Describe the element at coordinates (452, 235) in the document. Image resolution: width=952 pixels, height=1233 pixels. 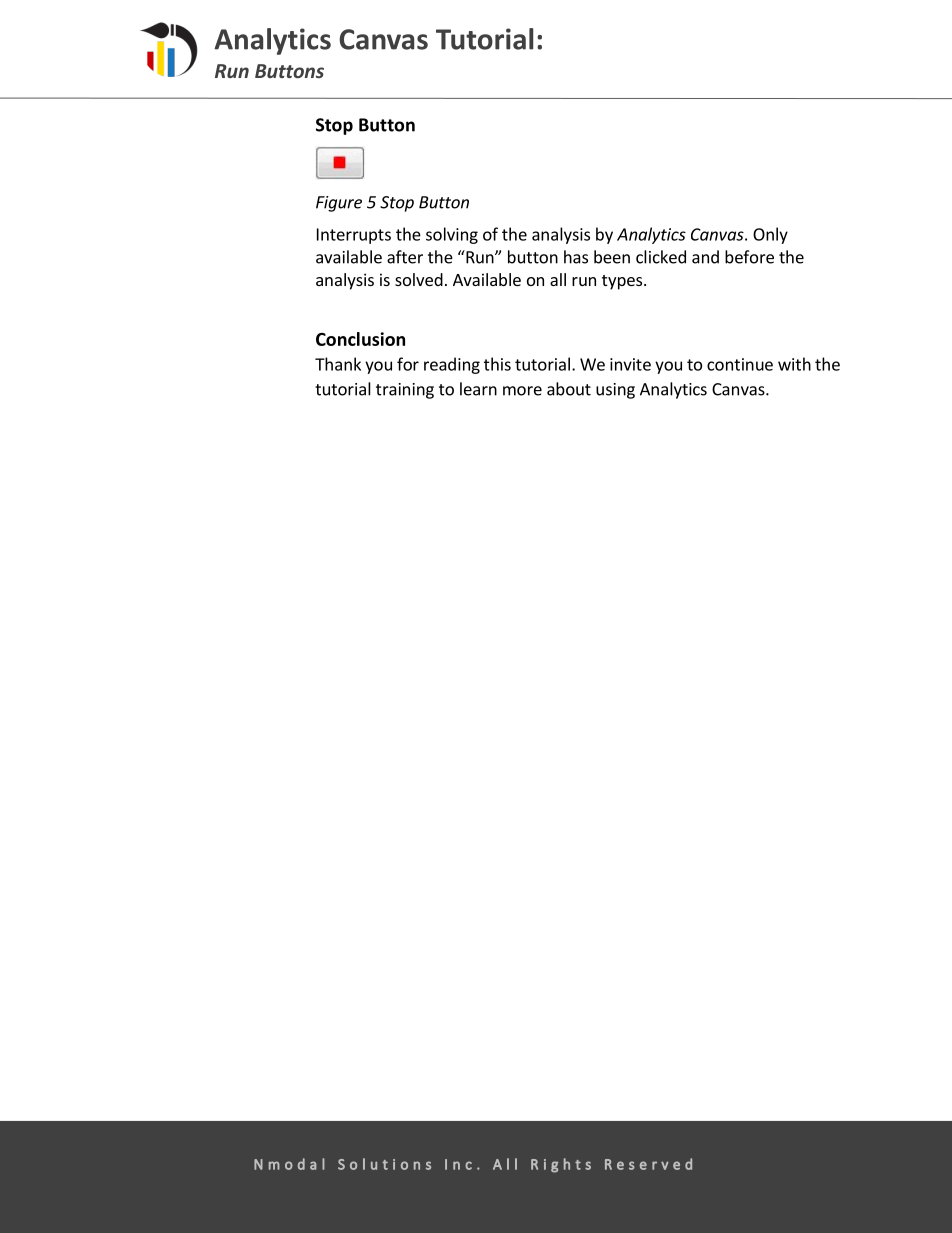
I see `solving` at that location.
